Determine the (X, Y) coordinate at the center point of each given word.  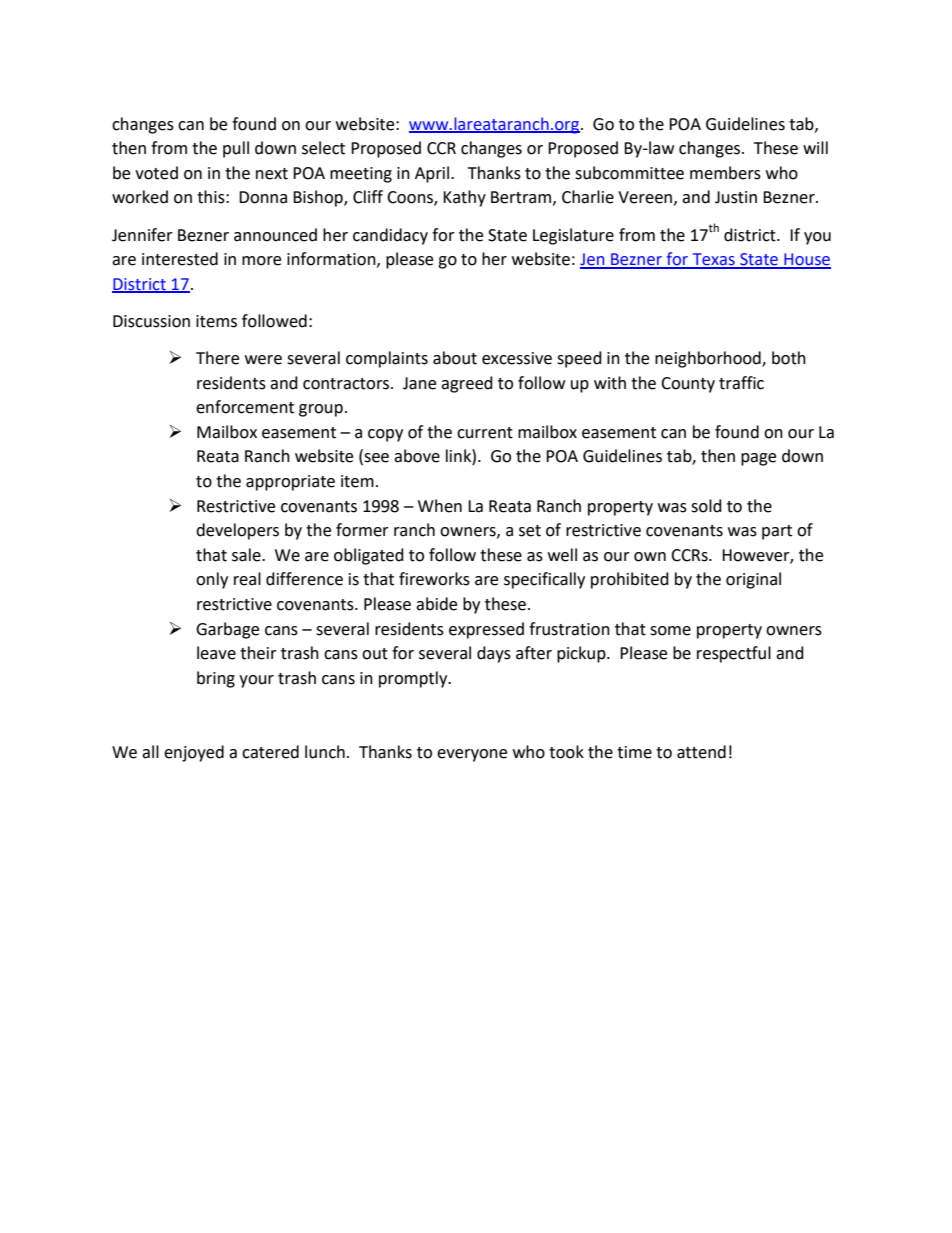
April (433, 174)
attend (701, 752)
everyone (472, 755)
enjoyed (194, 753)
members (725, 173)
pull (236, 149)
